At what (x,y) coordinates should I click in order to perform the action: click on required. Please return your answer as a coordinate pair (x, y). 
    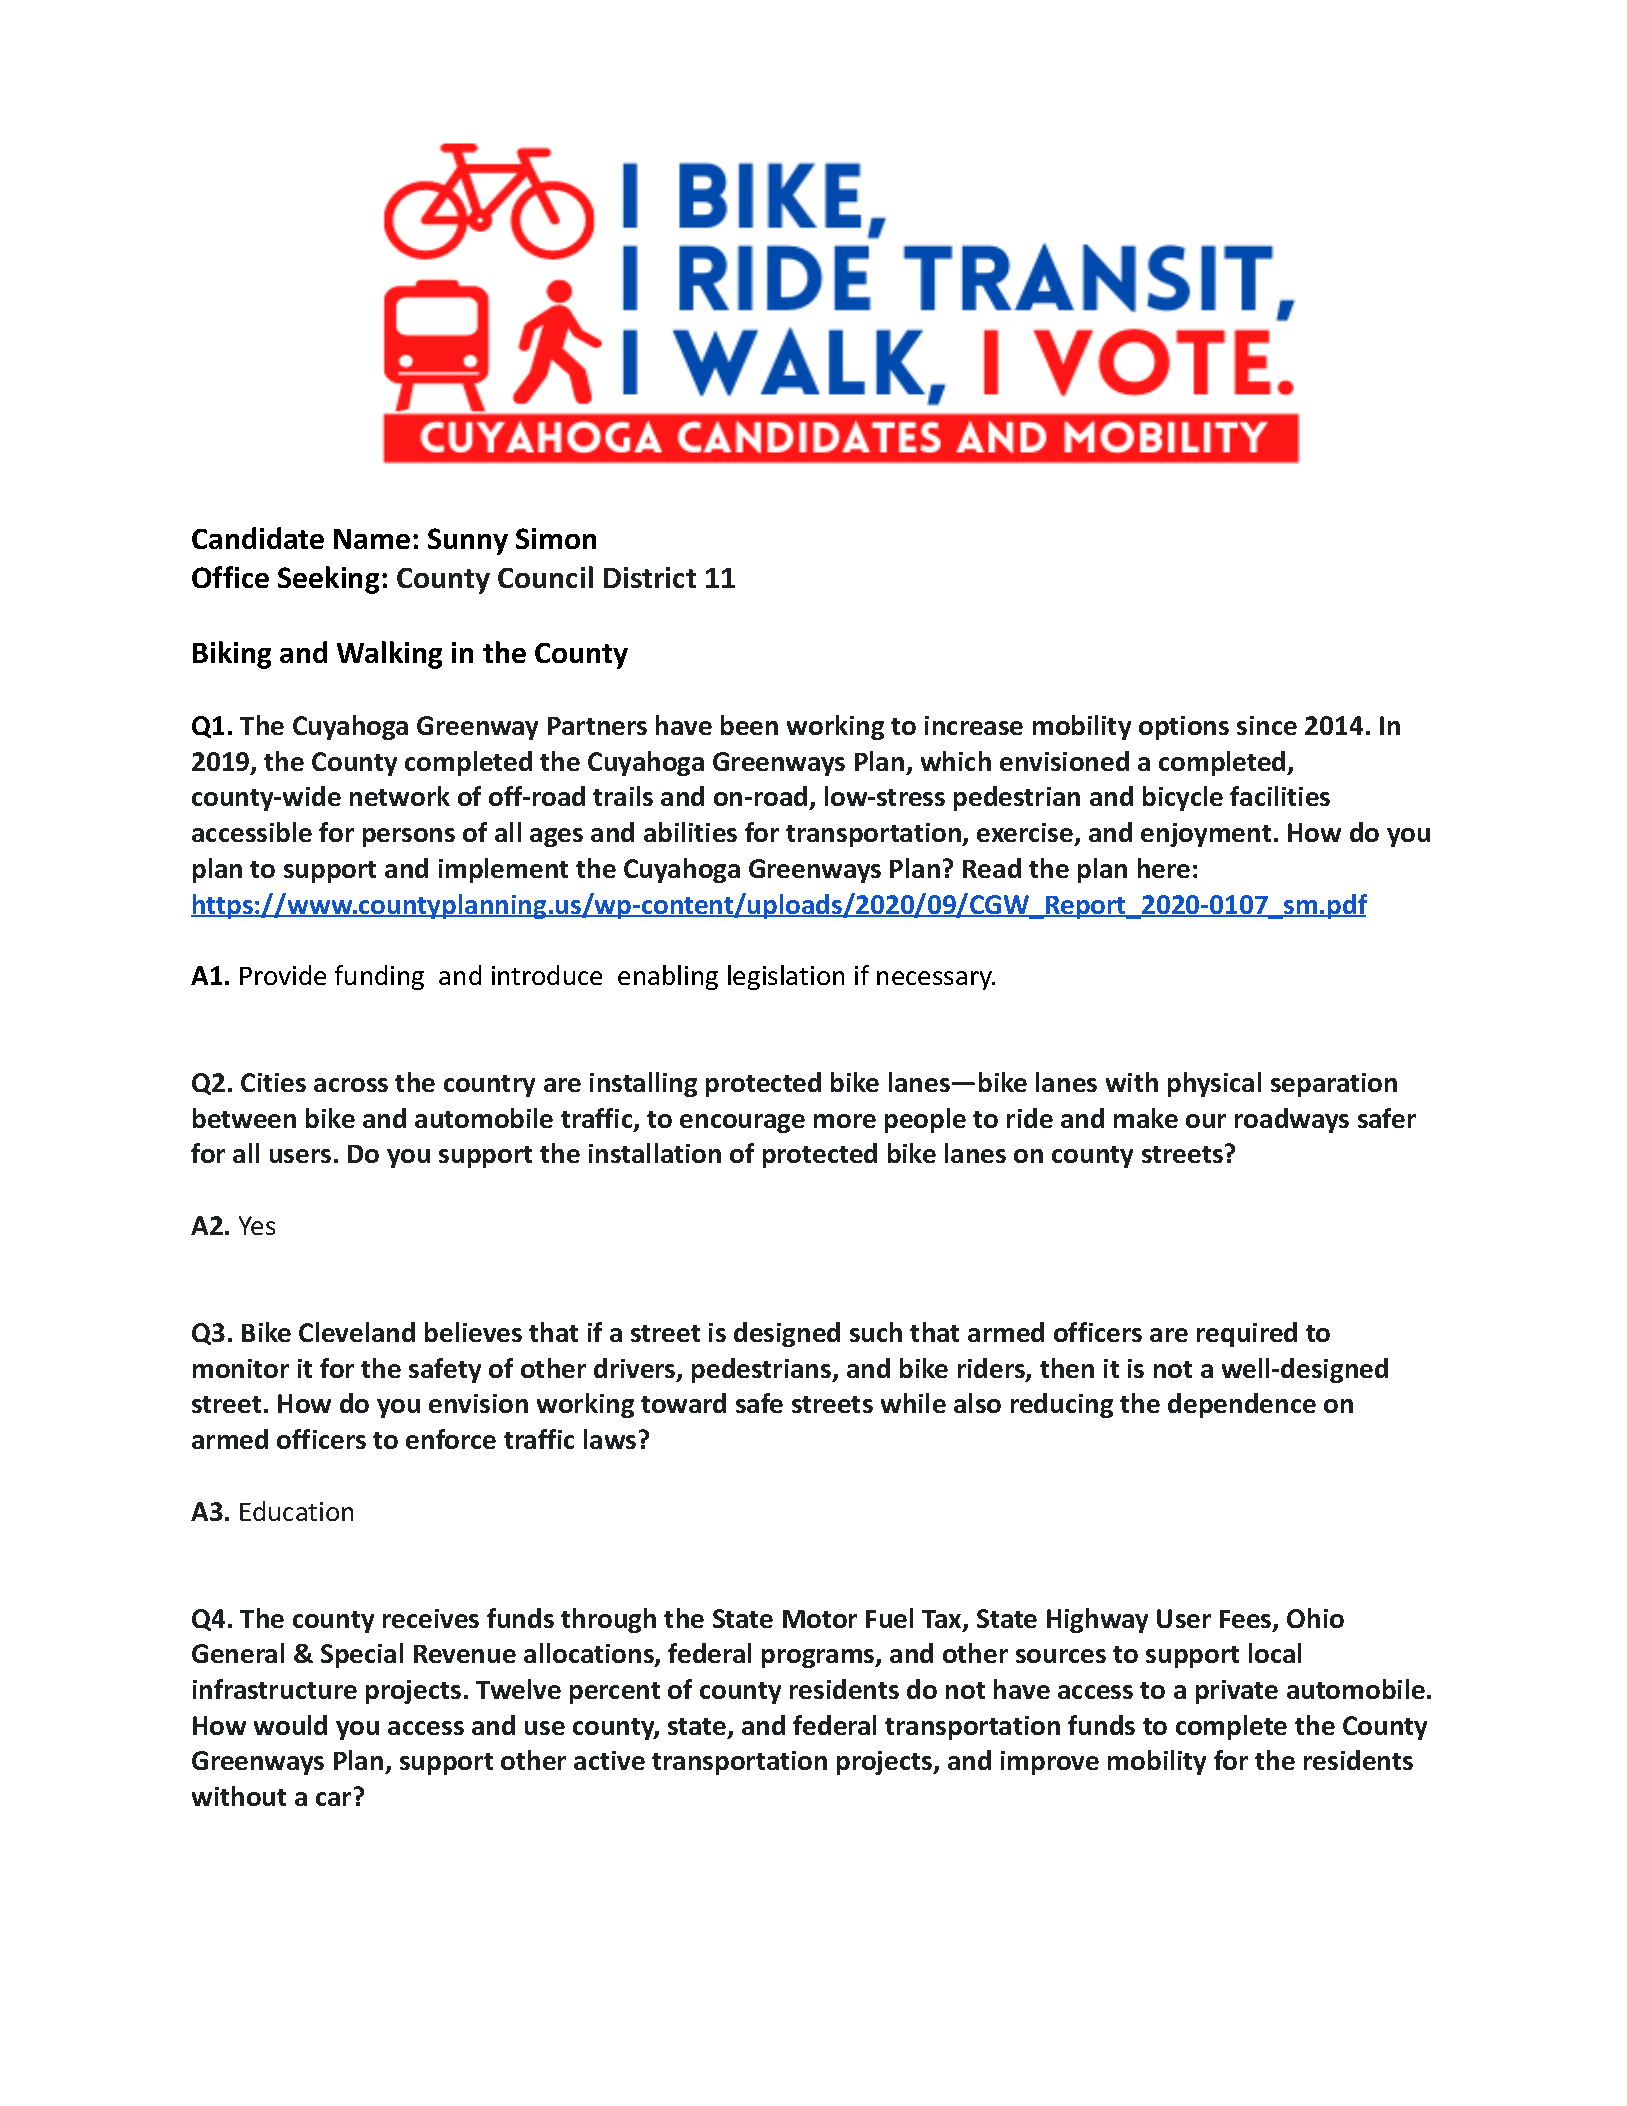
    Looking at the image, I should click on (1247, 1334).
